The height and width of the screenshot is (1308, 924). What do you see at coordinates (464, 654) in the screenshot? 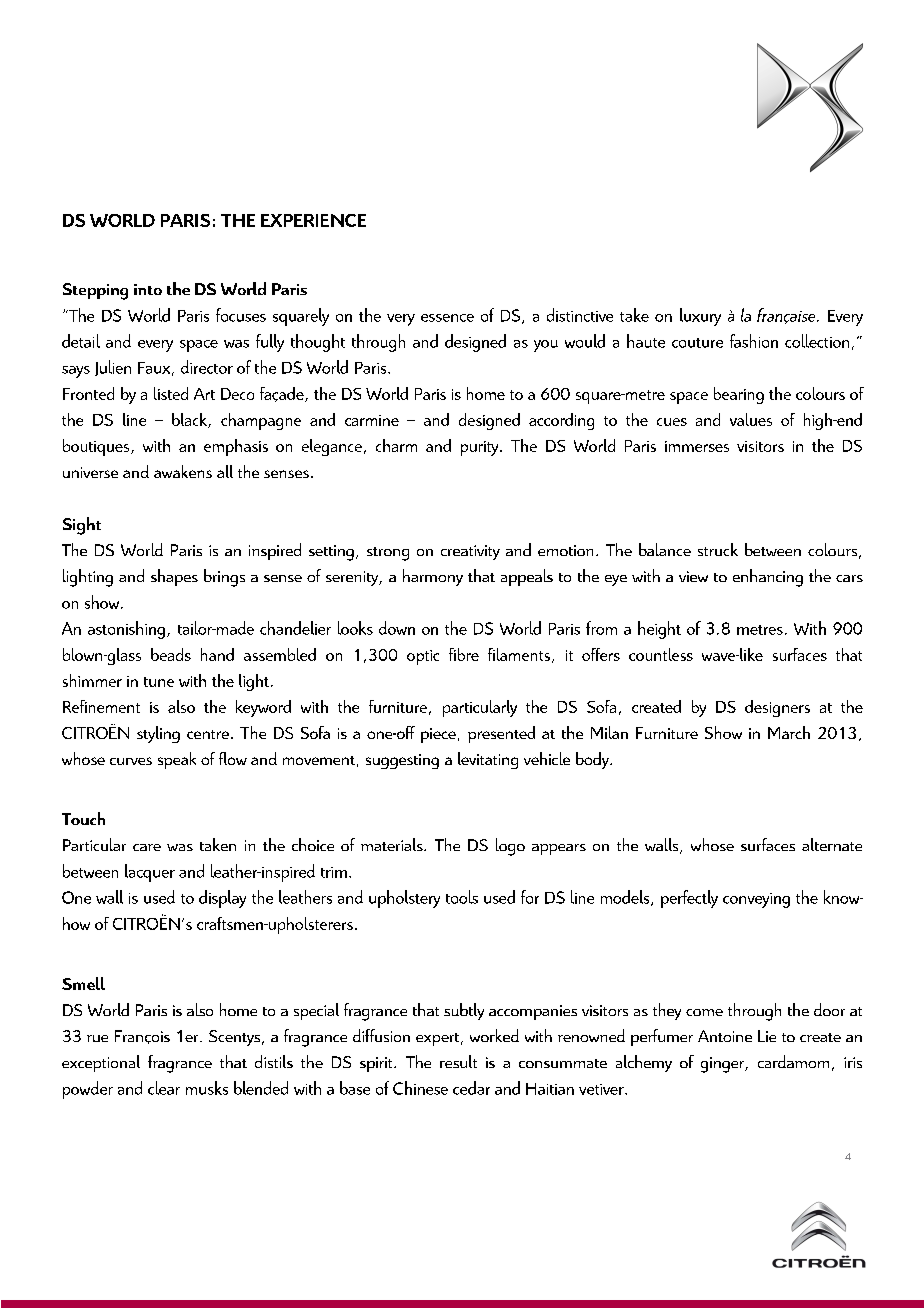
I see `fibre` at bounding box center [464, 654].
